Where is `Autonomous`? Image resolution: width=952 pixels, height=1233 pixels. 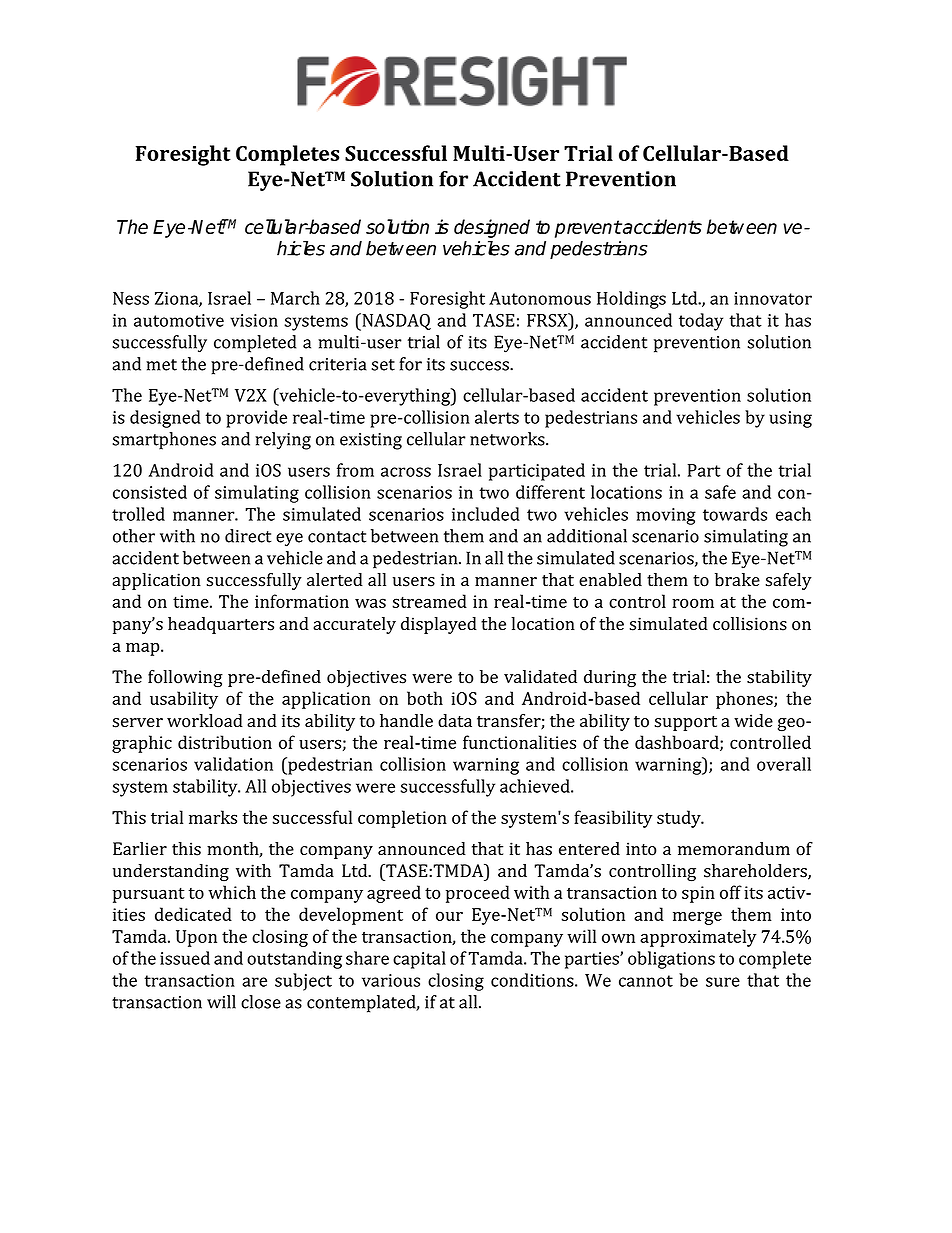 Autonomous is located at coordinates (540, 298).
